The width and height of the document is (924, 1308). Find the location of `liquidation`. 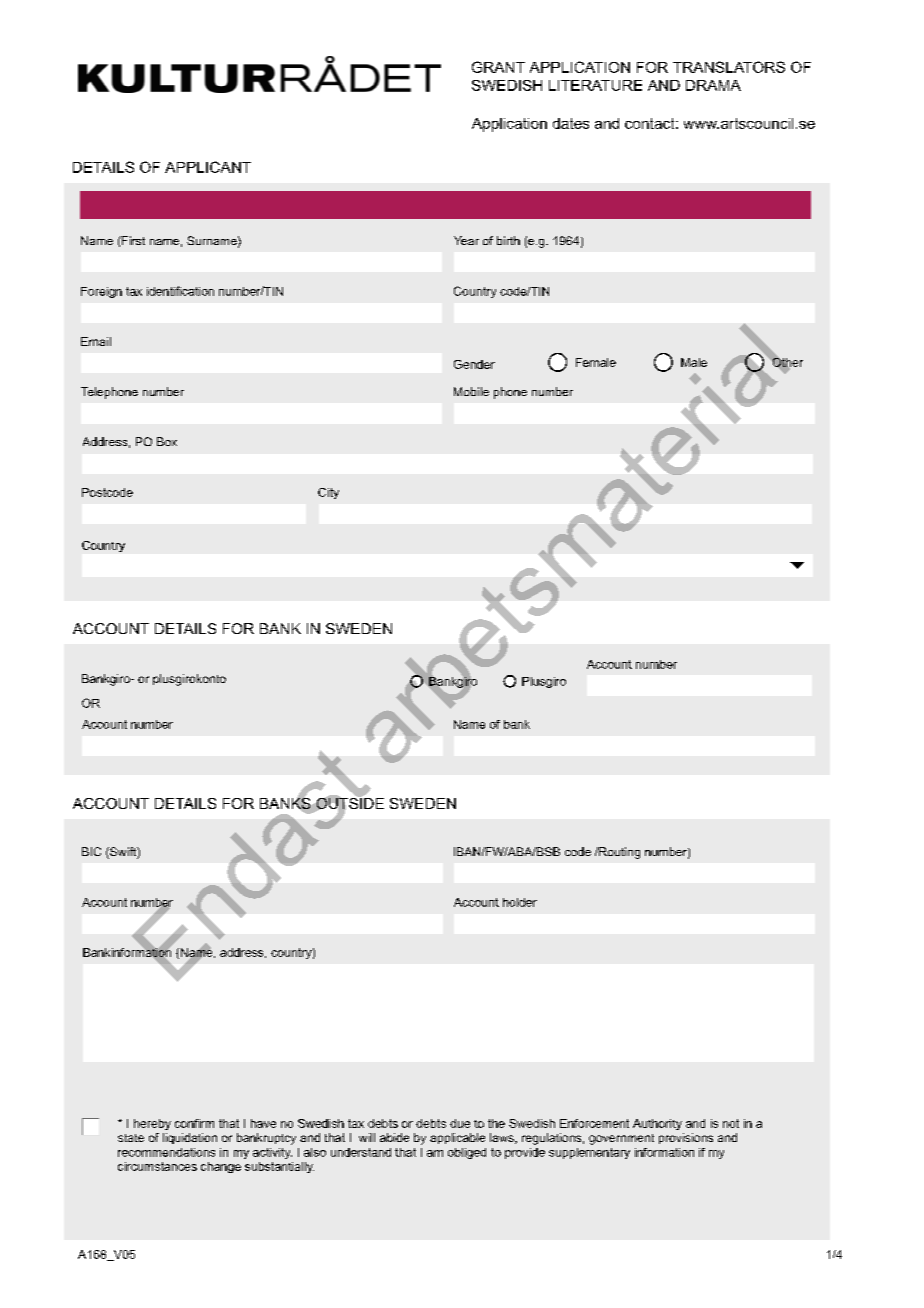

liquidation is located at coordinates (190, 1138).
